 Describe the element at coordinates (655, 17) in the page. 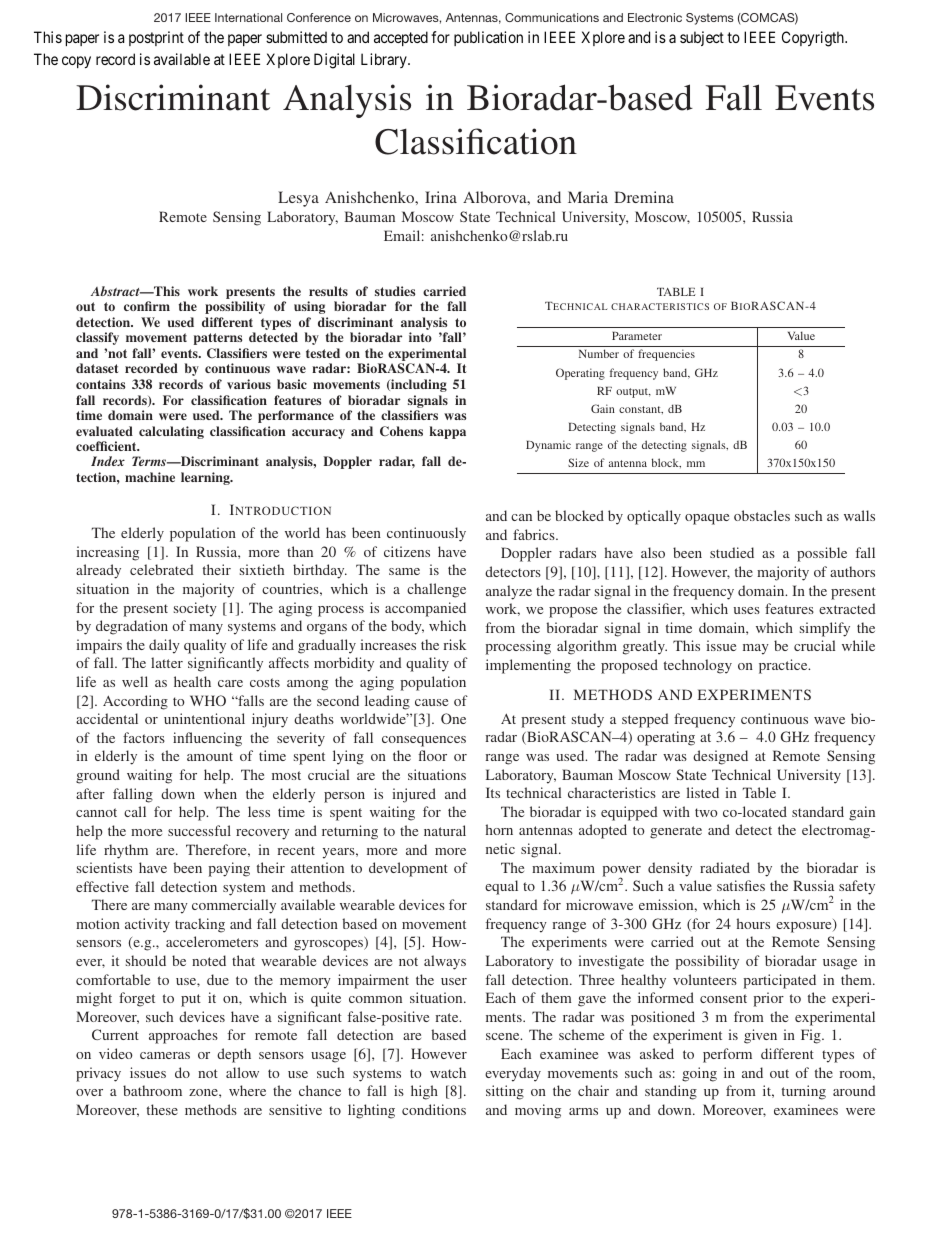

I see `Electronic` at that location.
